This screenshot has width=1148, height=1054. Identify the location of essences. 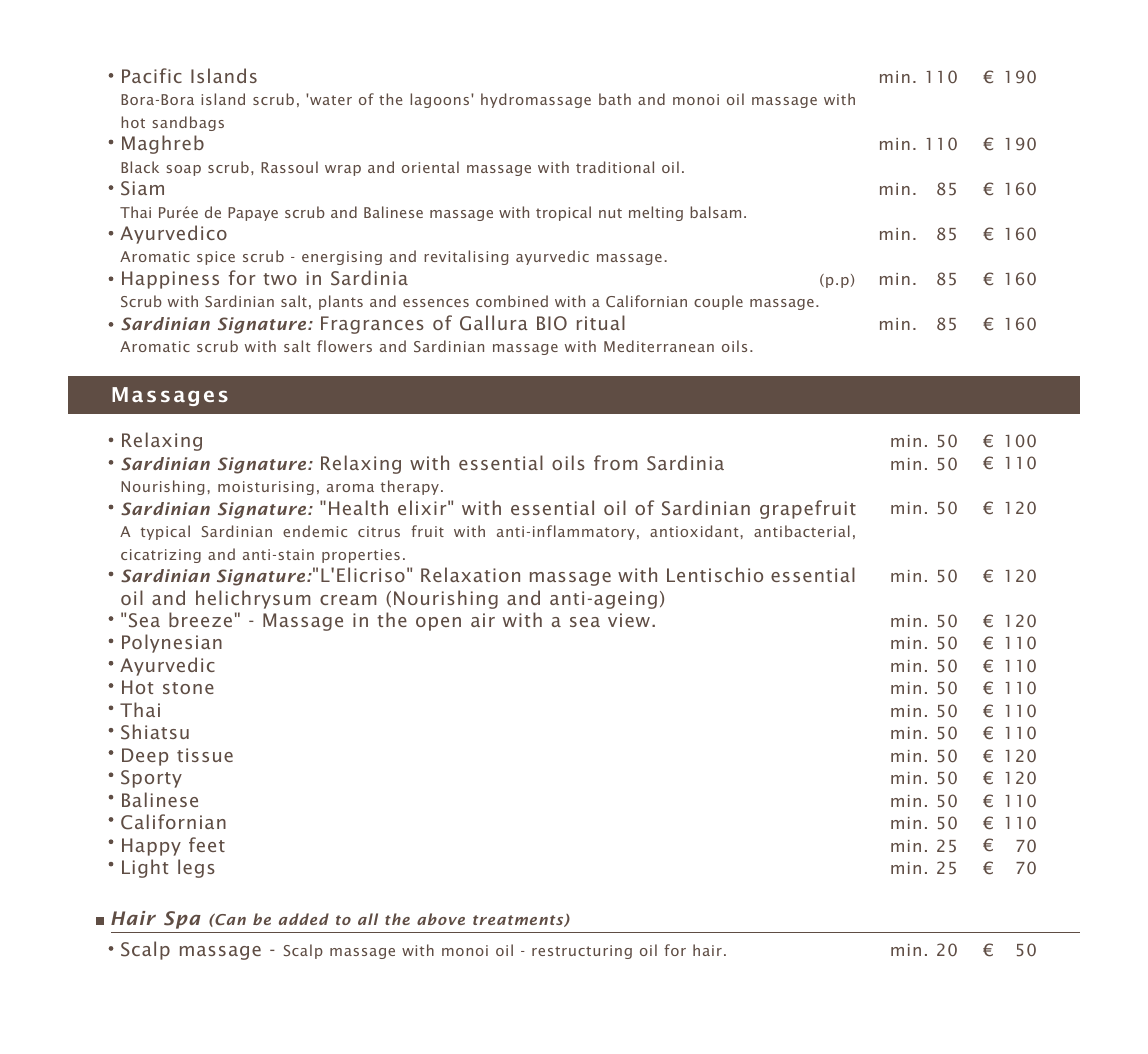
(436, 303).
